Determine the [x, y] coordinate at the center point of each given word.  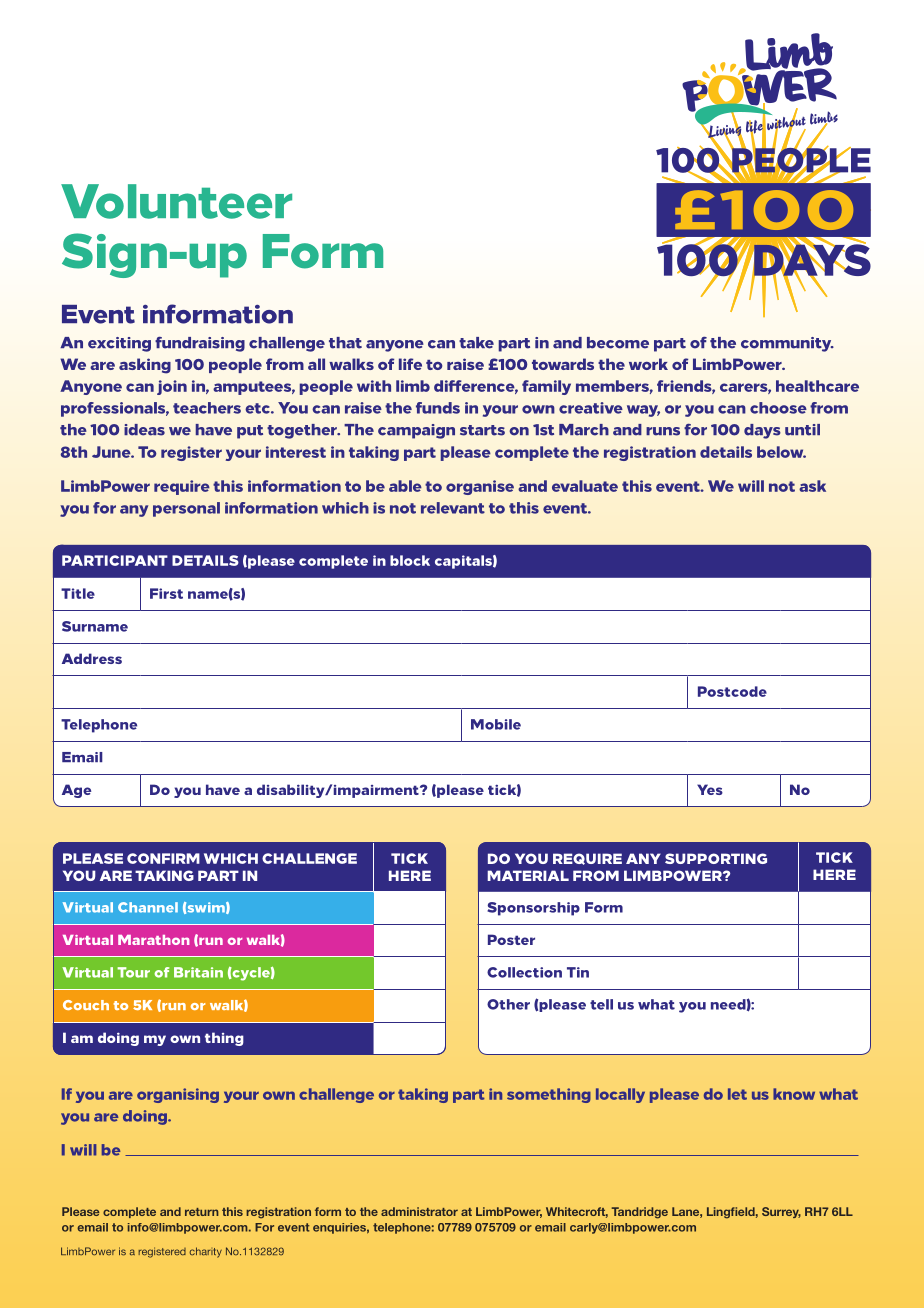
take [476, 343]
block [410, 560]
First [166, 593]
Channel [148, 907]
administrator [419, 1211]
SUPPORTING [716, 858]
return [202, 1212]
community [787, 344]
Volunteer [176, 201]
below [781, 452]
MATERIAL [528, 875]
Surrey [781, 1212]
